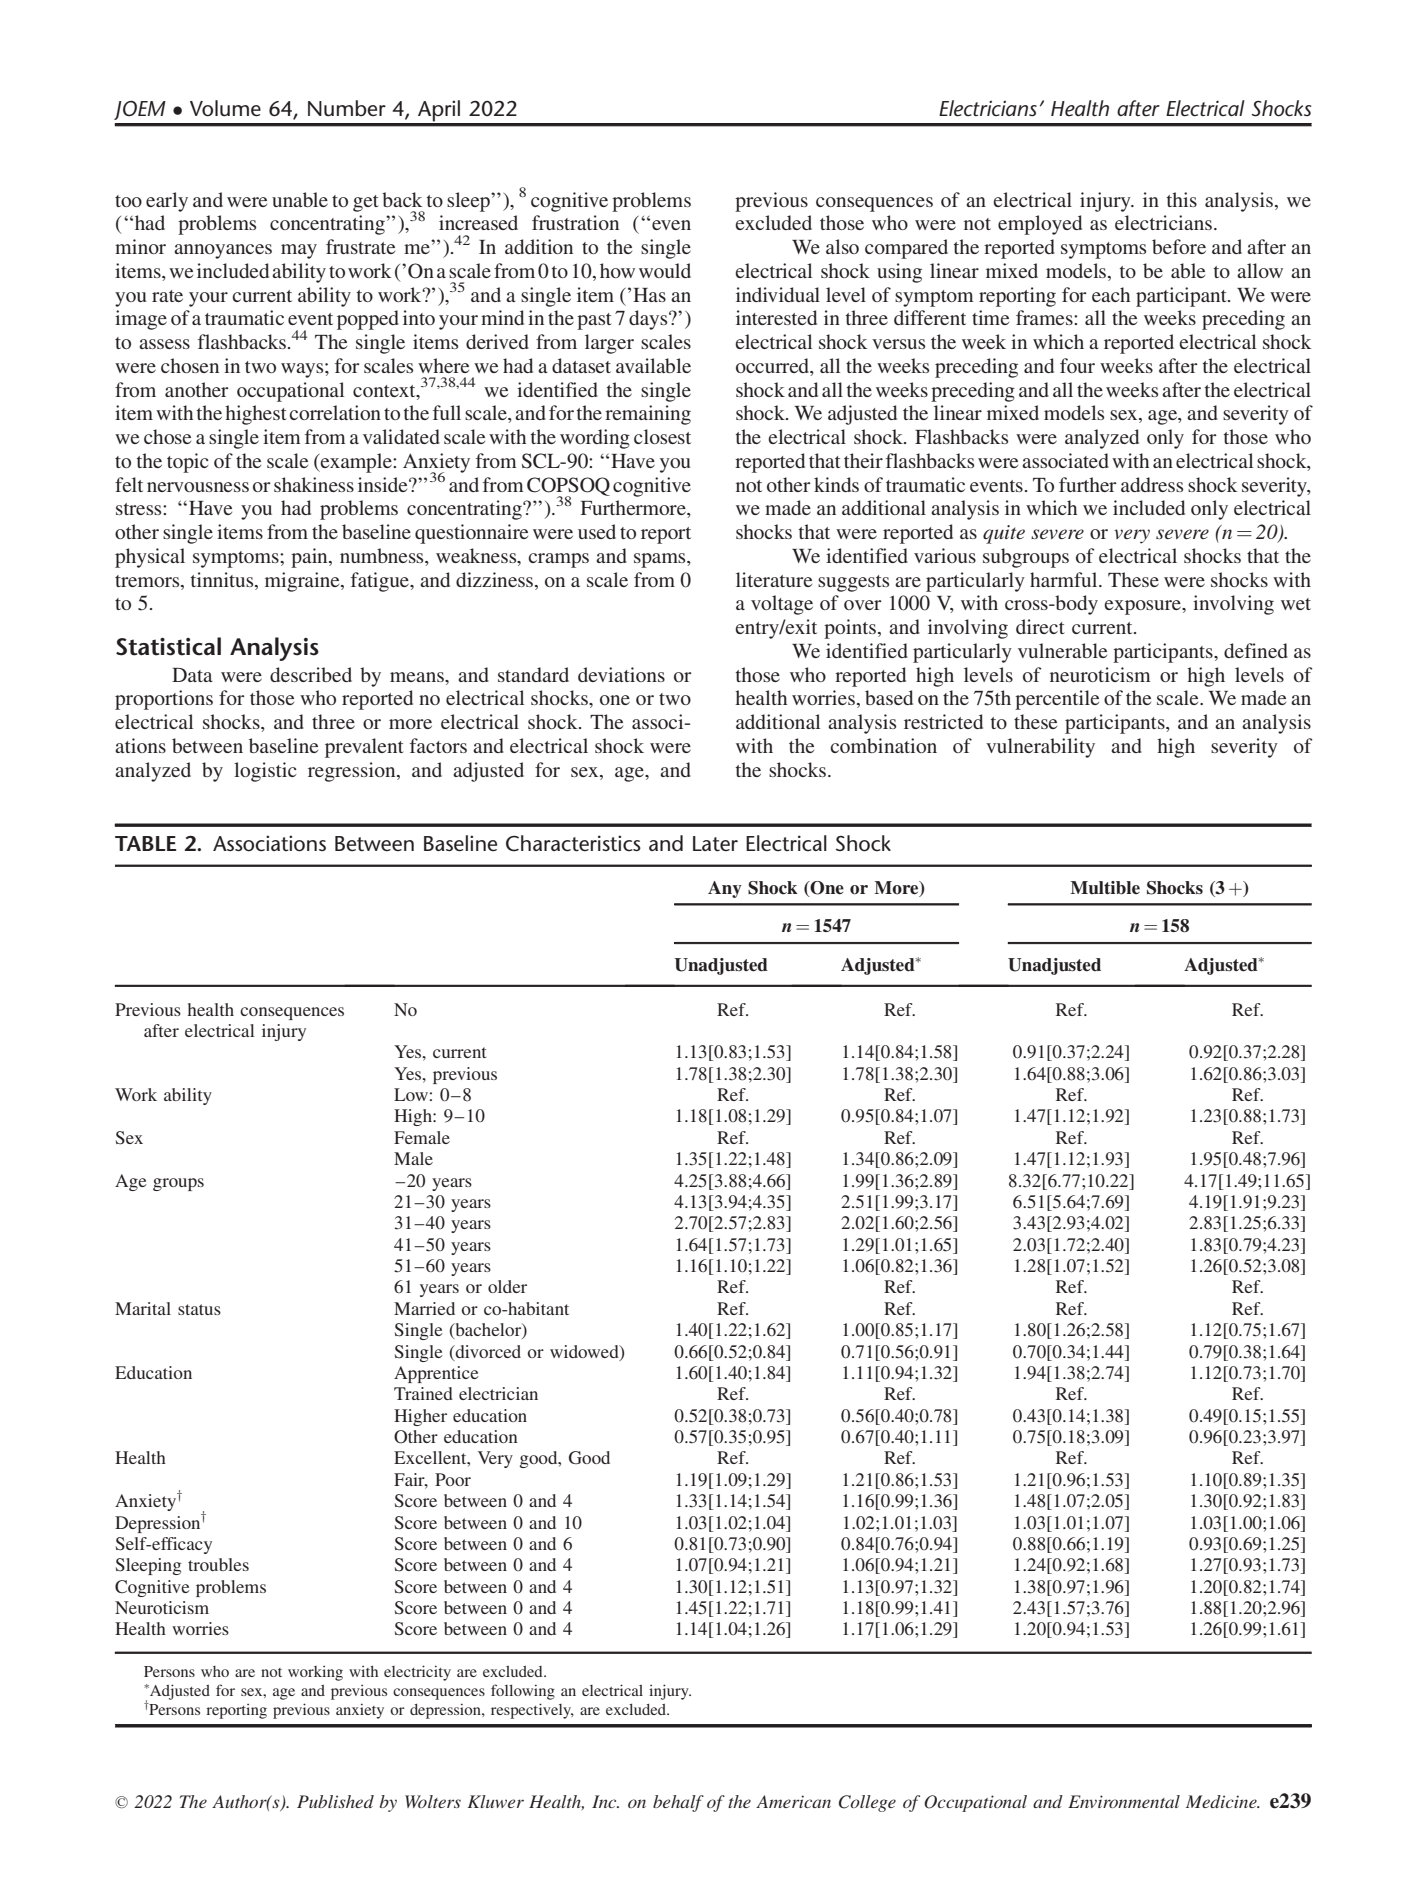 Image resolution: width=1428 pixels, height=1900 pixels. What do you see at coordinates (265, 772) in the screenshot?
I see `logistic` at bounding box center [265, 772].
